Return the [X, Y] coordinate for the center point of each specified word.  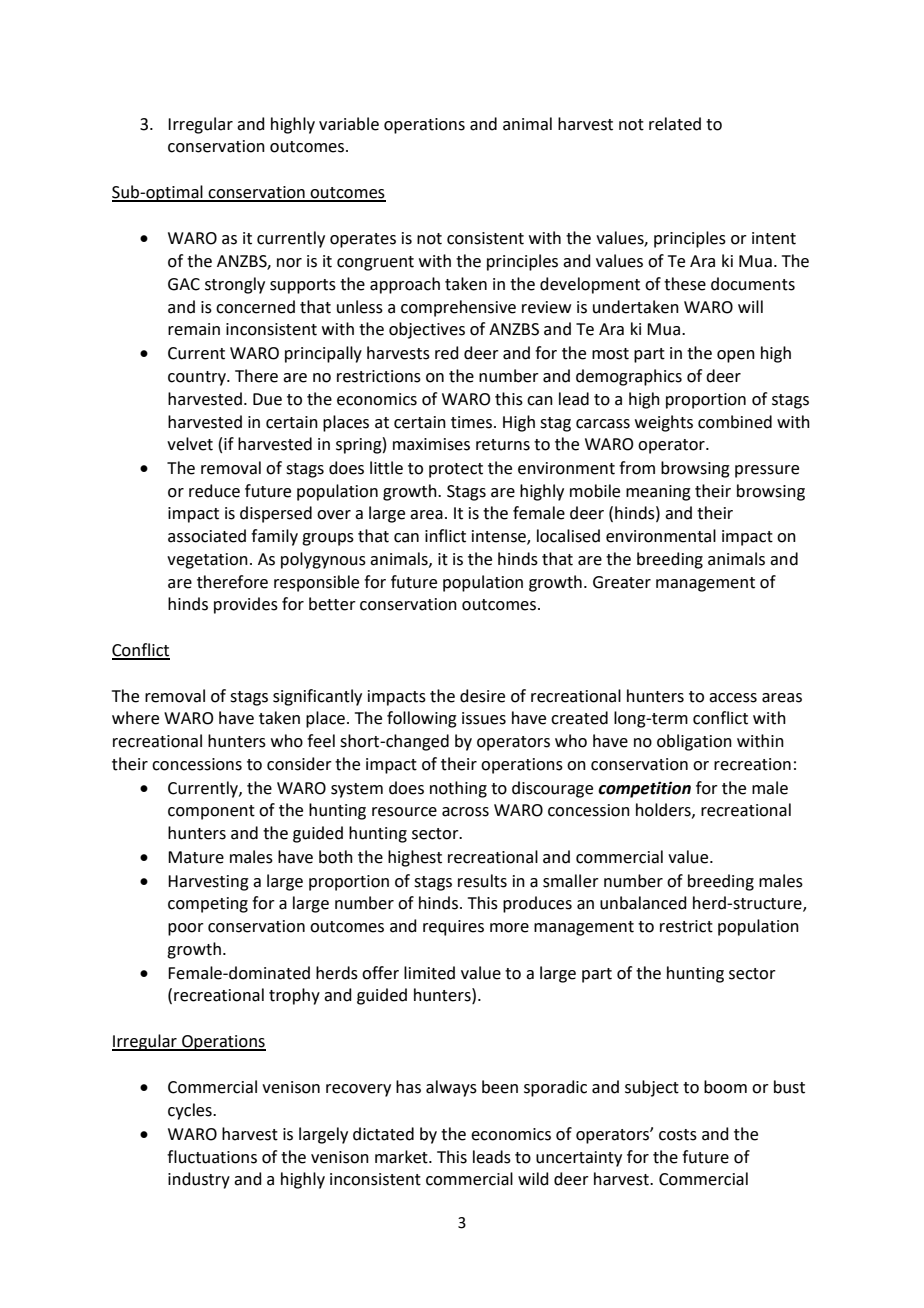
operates [363, 240]
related [675, 124]
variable [349, 124]
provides [246, 605]
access [733, 698]
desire [482, 696]
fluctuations [212, 1157]
